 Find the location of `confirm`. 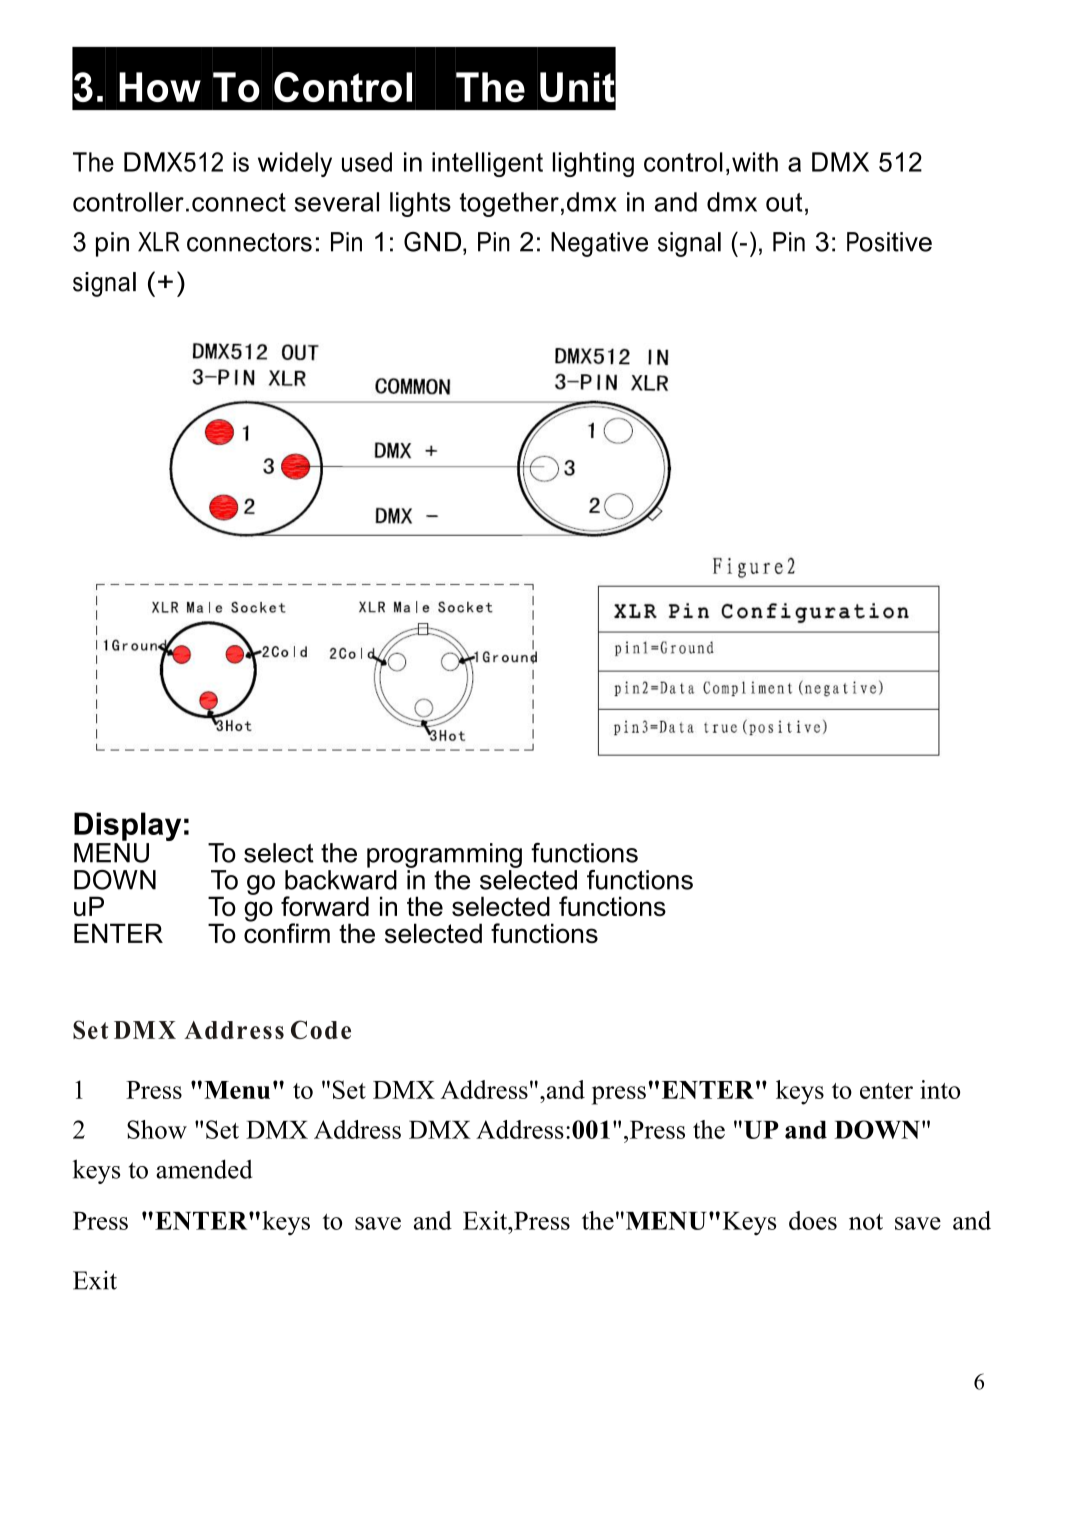

confirm is located at coordinates (287, 932).
